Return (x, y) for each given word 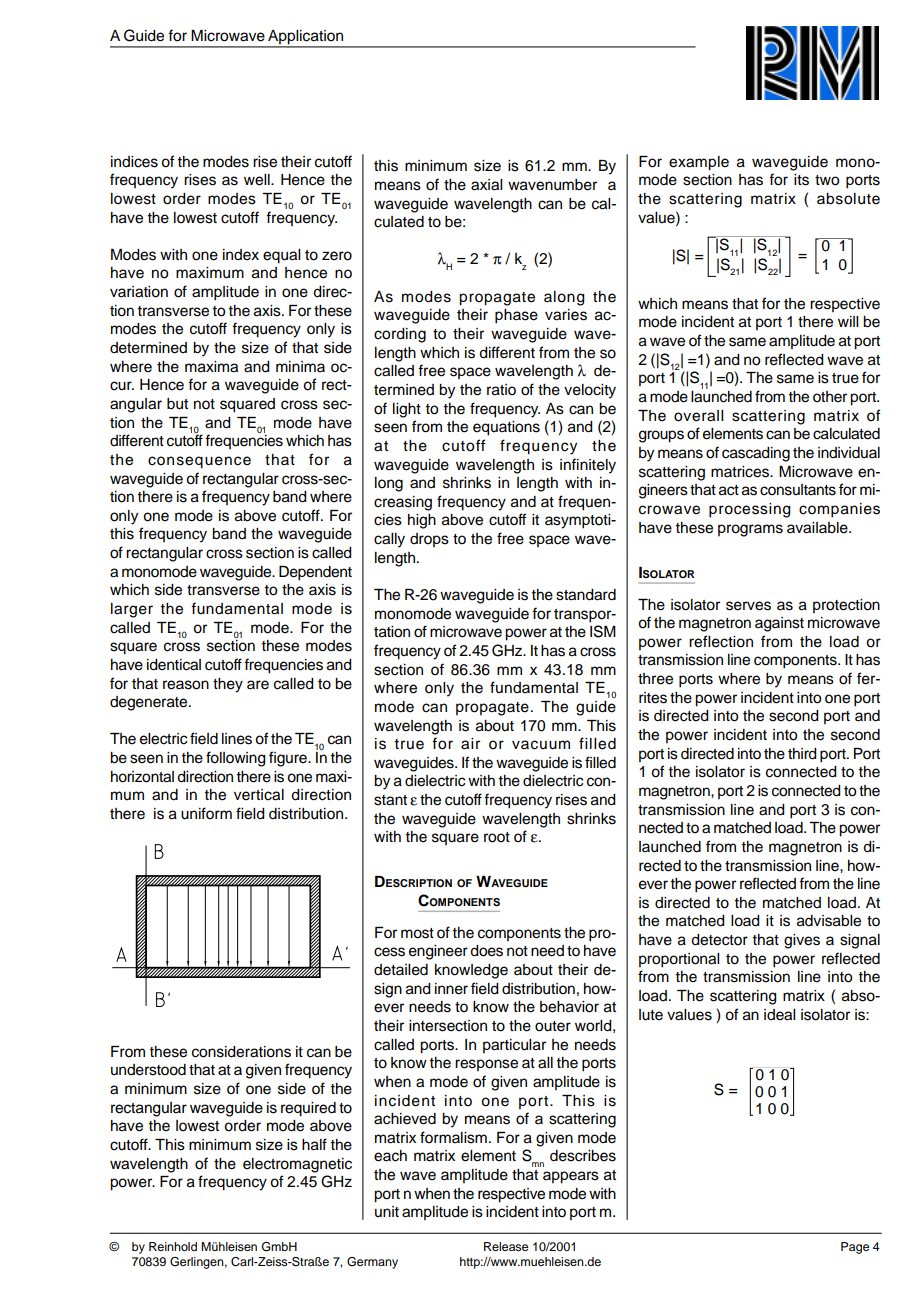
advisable (829, 921)
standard (586, 595)
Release (506, 1246)
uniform (206, 813)
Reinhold (173, 1246)
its (801, 180)
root (497, 837)
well (258, 180)
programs (750, 530)
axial (486, 185)
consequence (199, 462)
